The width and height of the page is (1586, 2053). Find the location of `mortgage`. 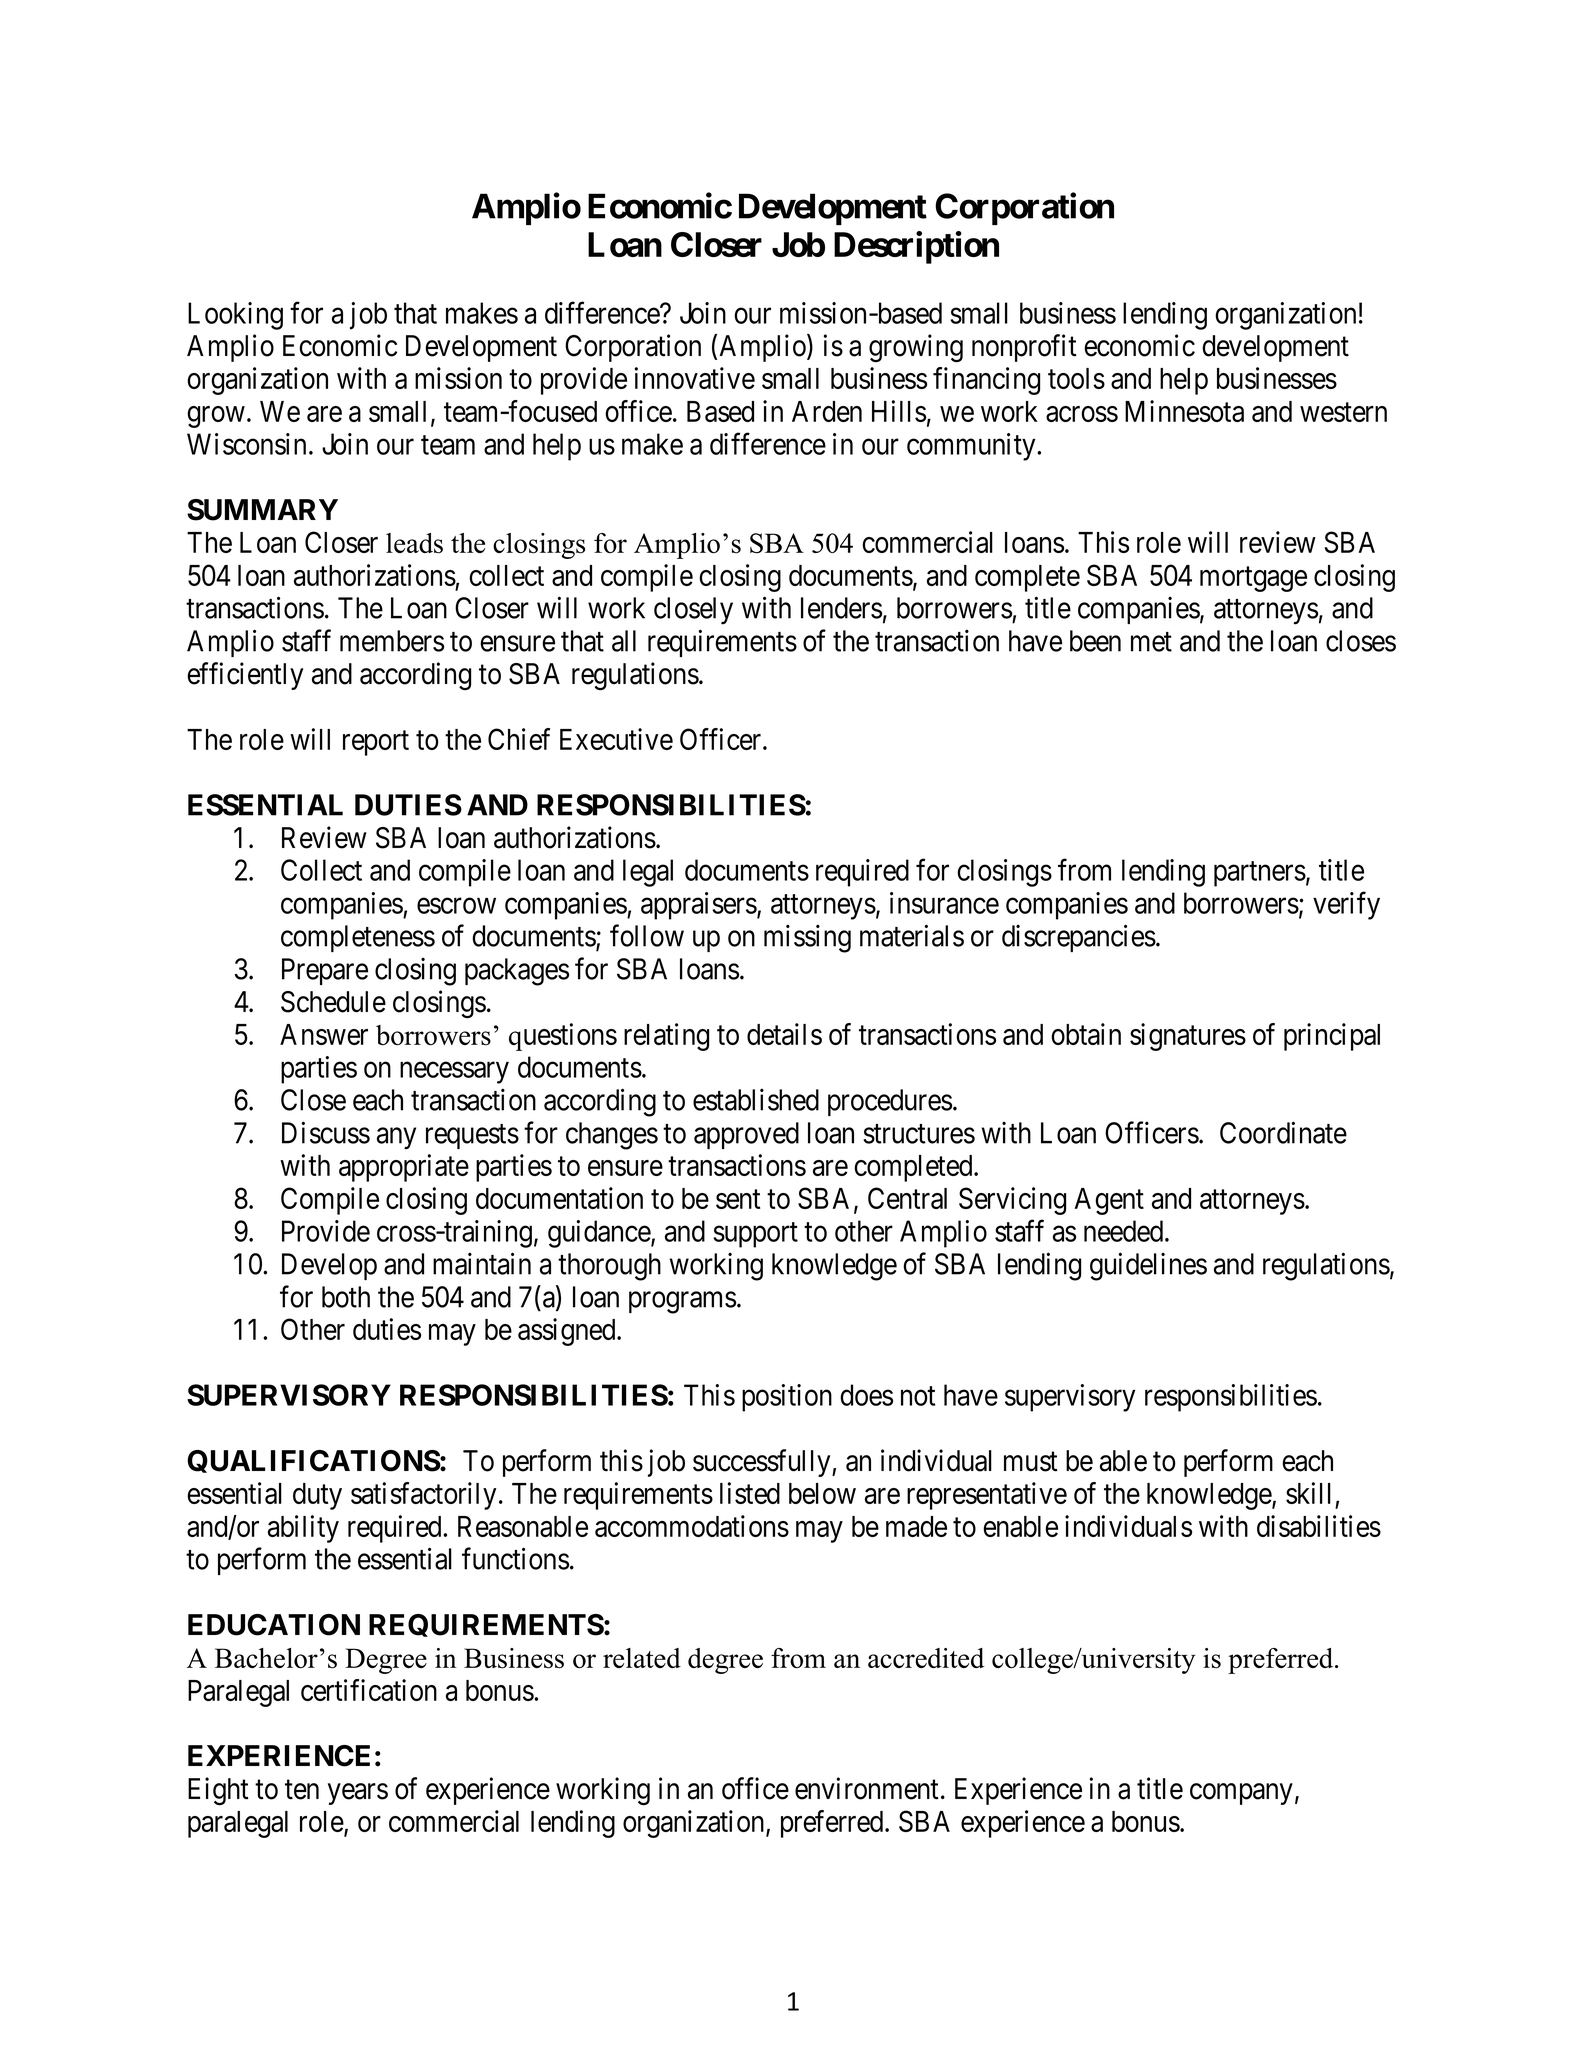

mortgage is located at coordinates (1253, 579).
